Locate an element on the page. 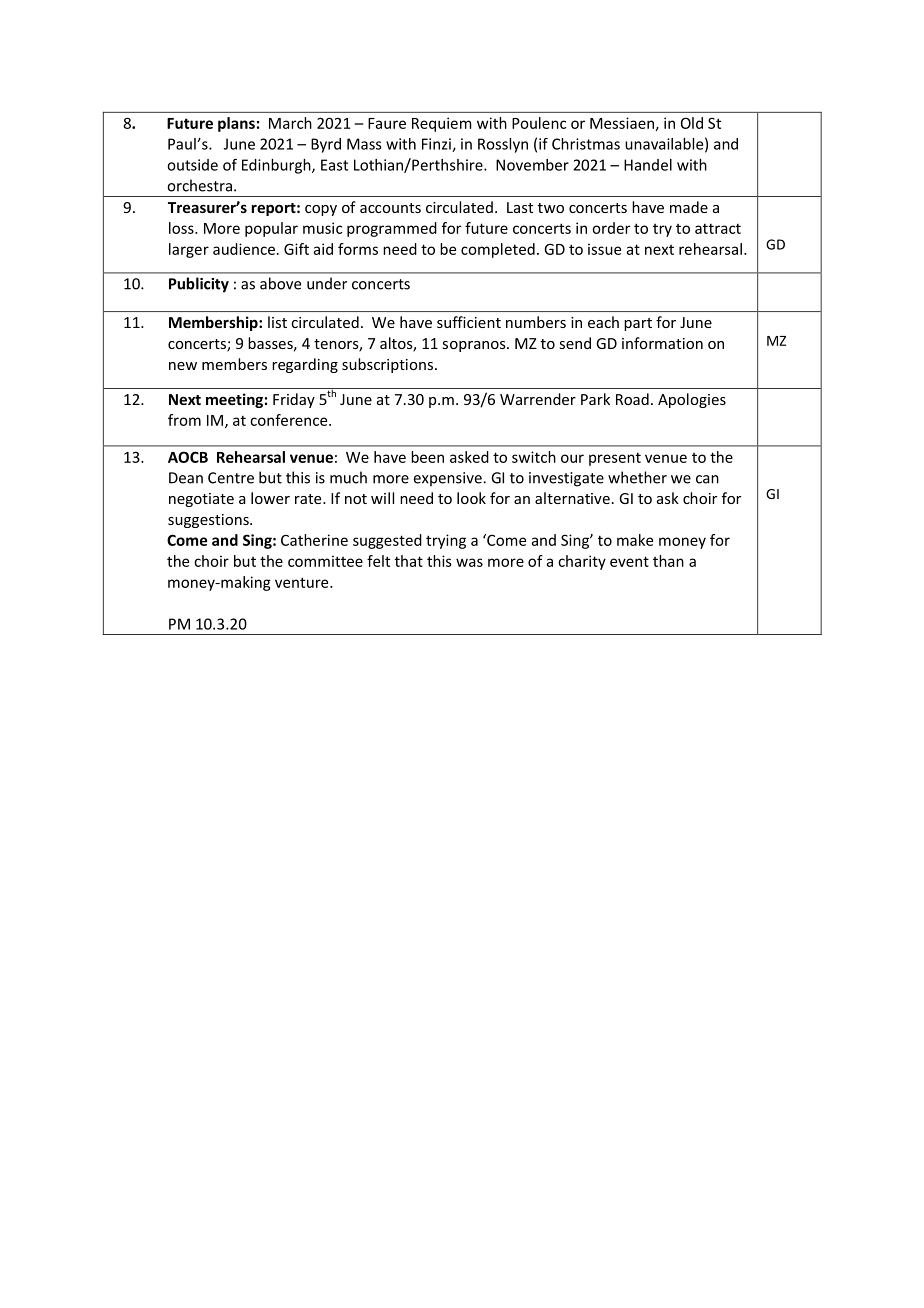 The image size is (924, 1308). was is located at coordinates (469, 562).
